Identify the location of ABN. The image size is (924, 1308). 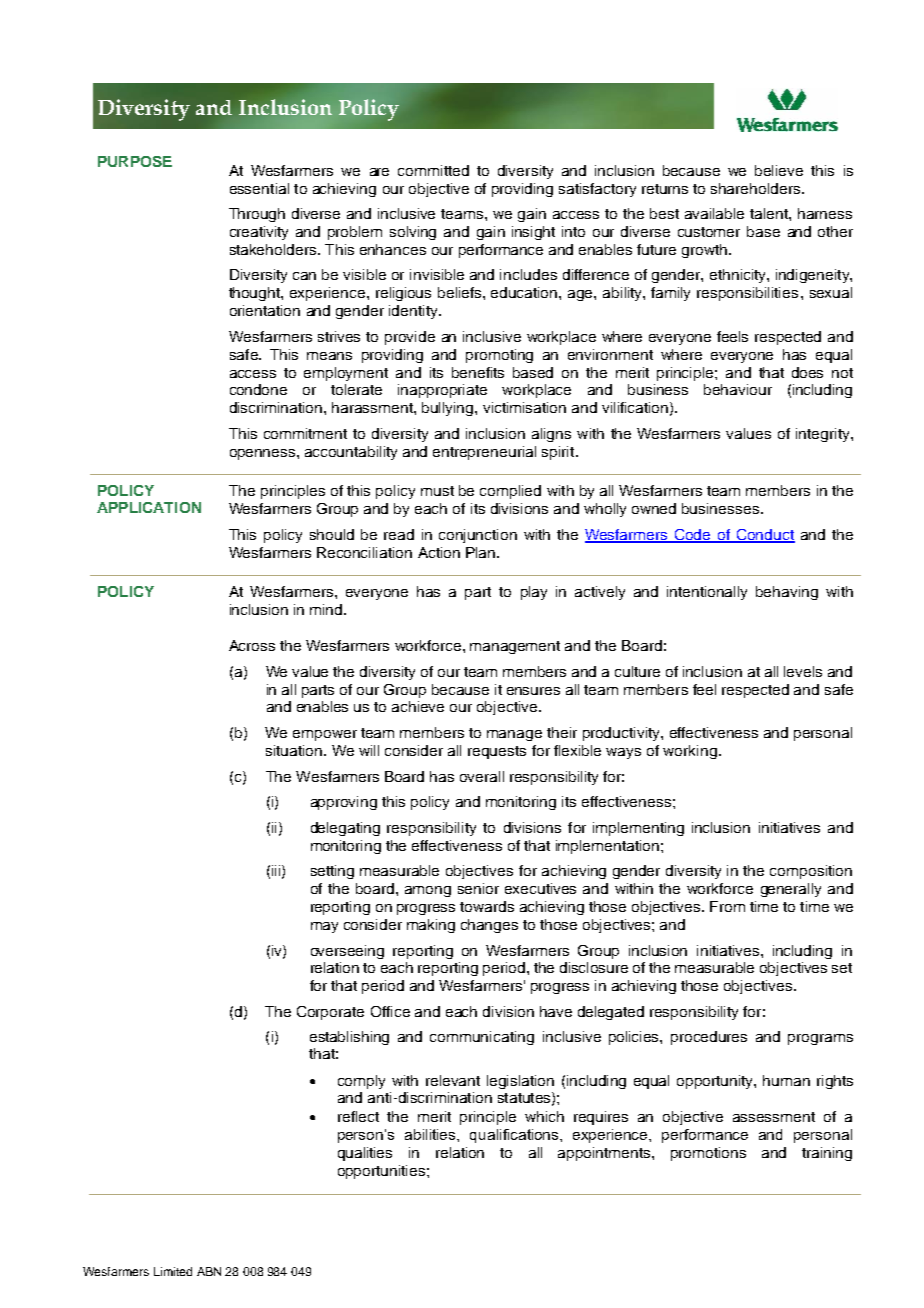
(209, 1271).
